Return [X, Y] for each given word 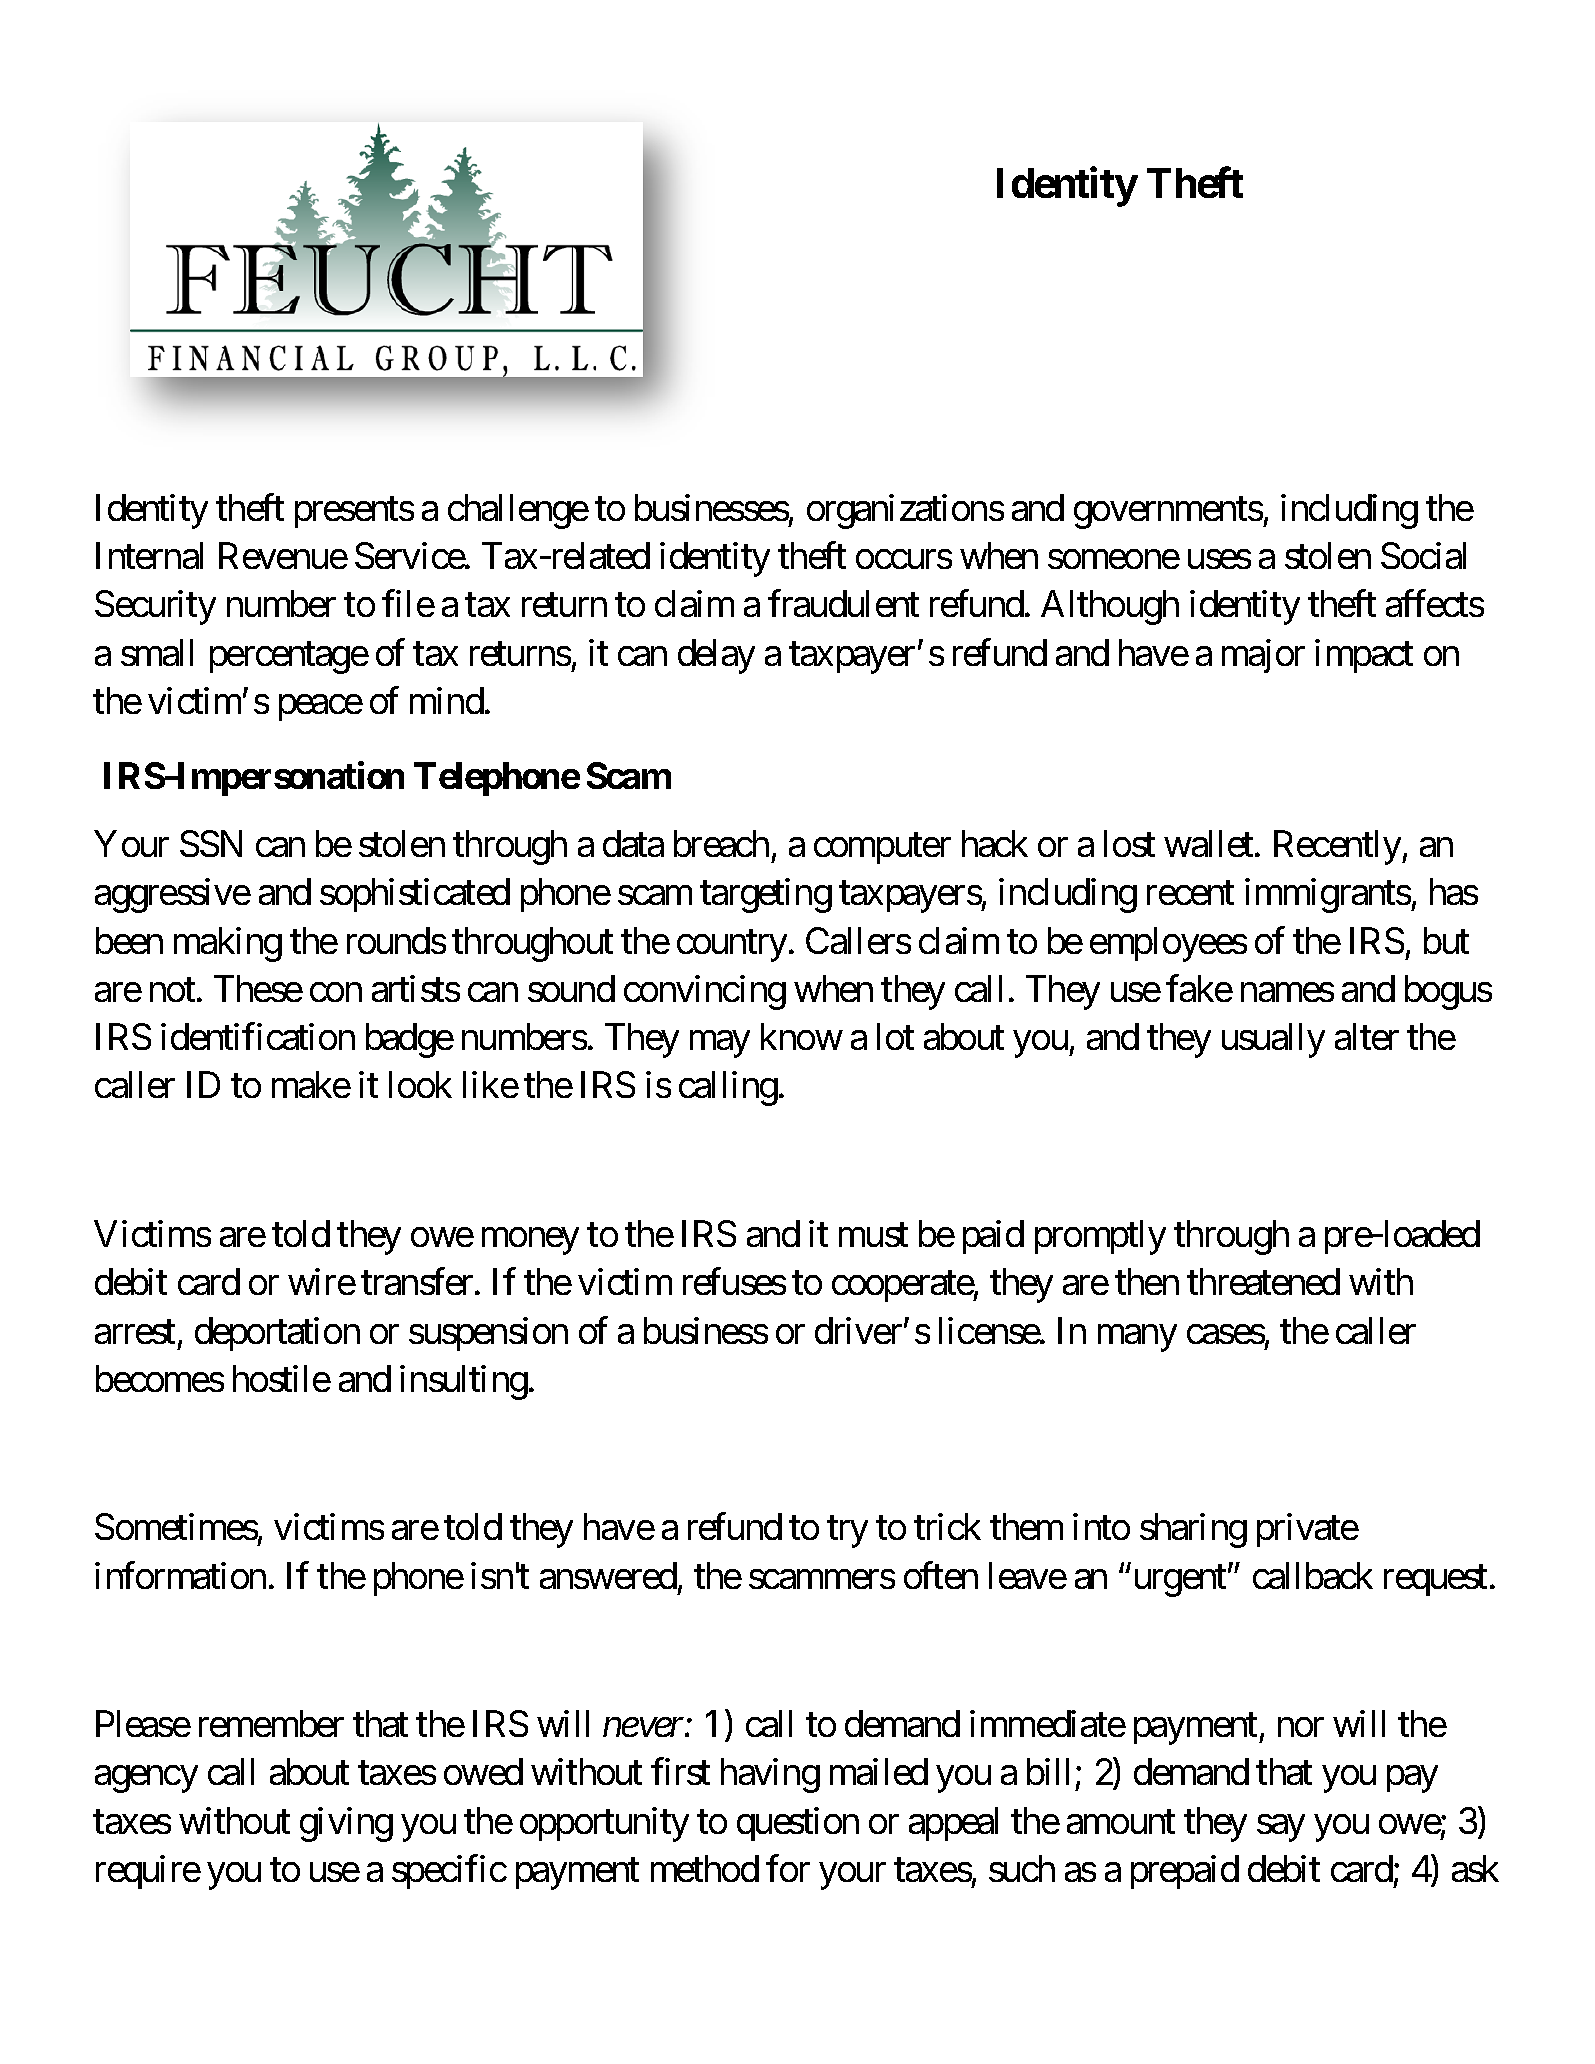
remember [271, 1723]
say [1281, 1828]
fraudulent [843, 603]
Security [155, 607]
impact [1364, 656]
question [798, 1824]
